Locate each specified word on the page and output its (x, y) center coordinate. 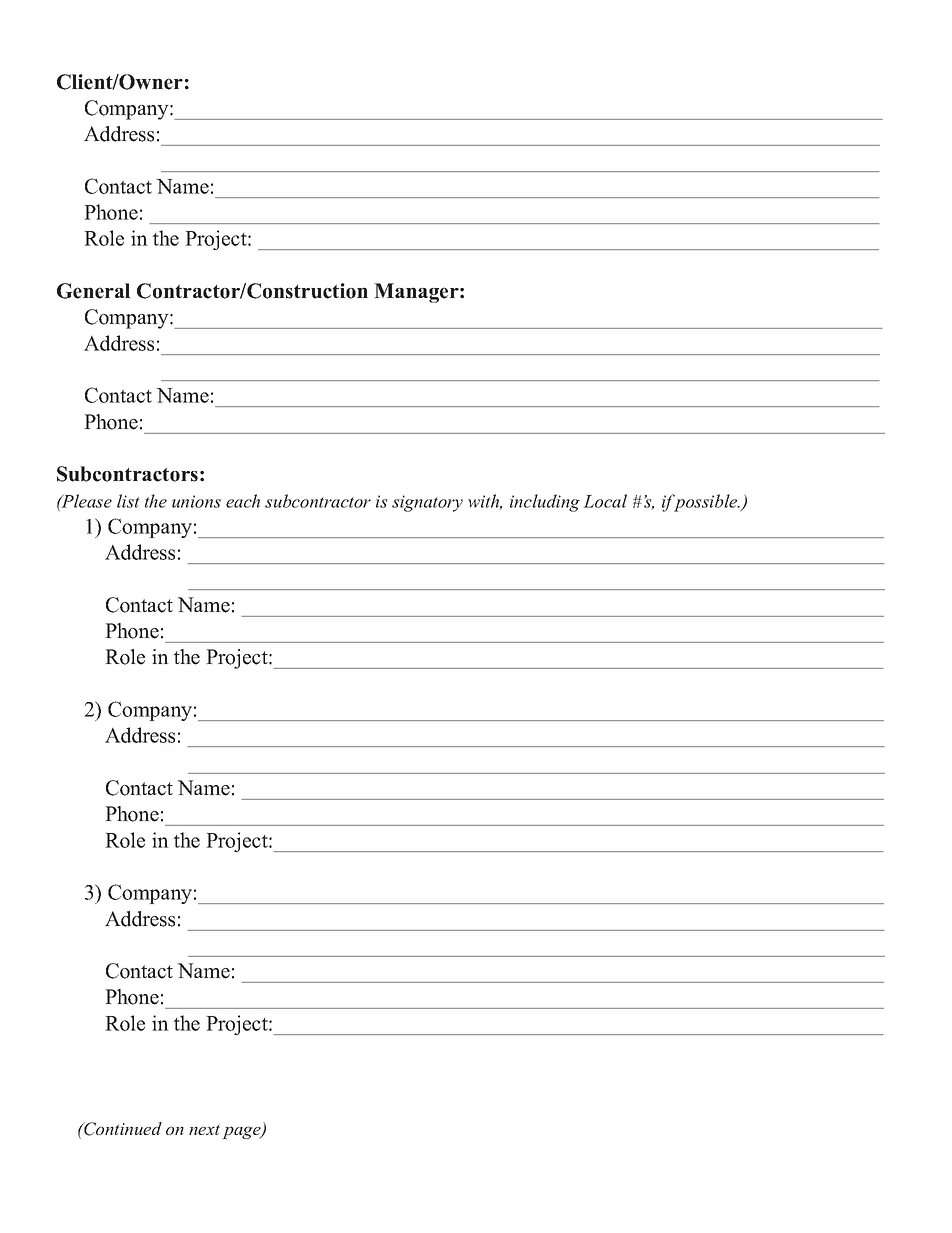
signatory (427, 503)
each (243, 501)
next (204, 1130)
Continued (122, 1129)
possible (706, 503)
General (94, 291)
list (128, 501)
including (545, 503)
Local (605, 501)
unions (196, 501)
